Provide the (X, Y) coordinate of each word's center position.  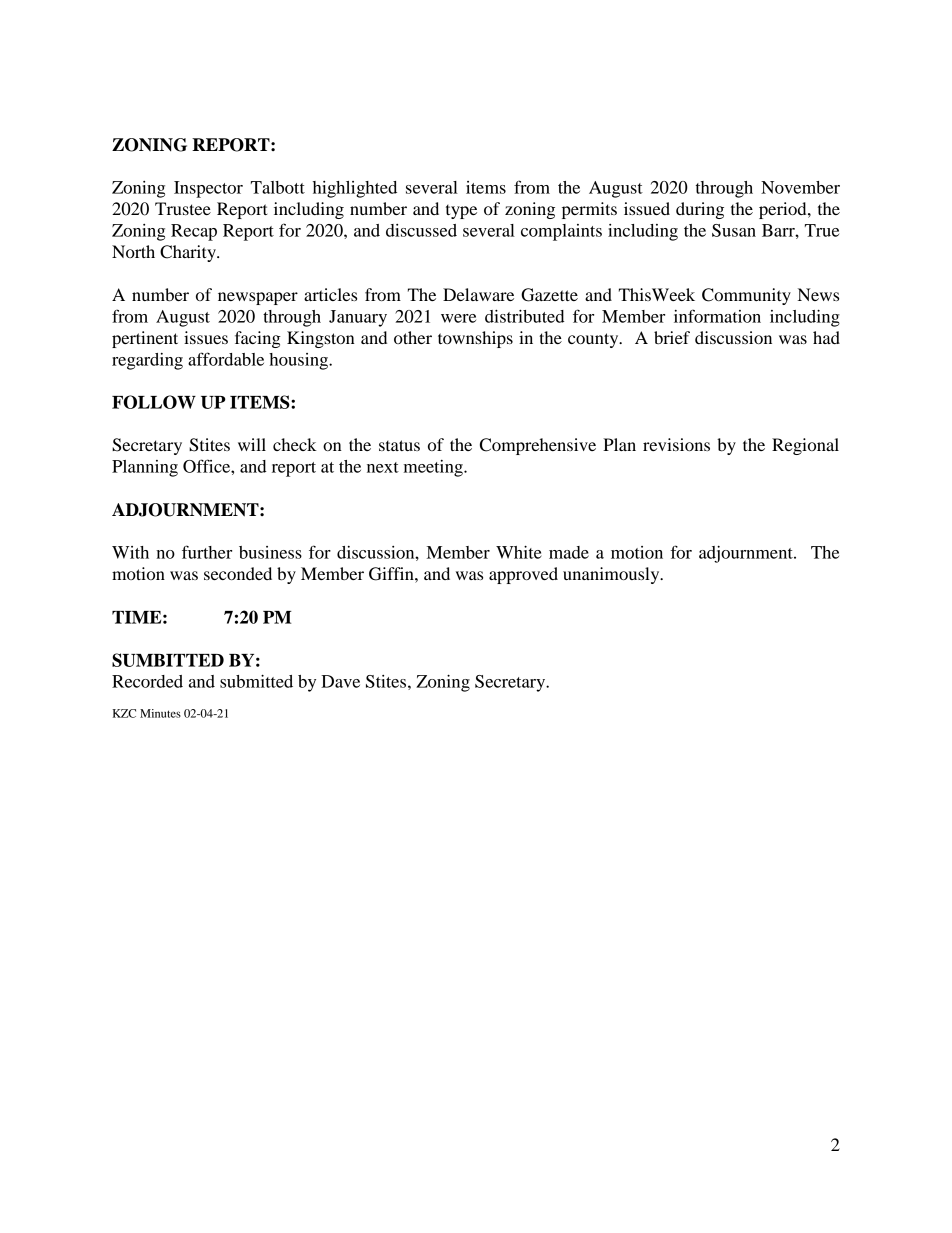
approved (523, 575)
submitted (256, 681)
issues (206, 337)
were (458, 318)
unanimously (612, 575)
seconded (238, 573)
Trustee (183, 208)
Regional (805, 446)
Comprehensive (538, 446)
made (569, 552)
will (252, 444)
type (461, 212)
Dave (340, 681)
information (717, 316)
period (784, 210)
